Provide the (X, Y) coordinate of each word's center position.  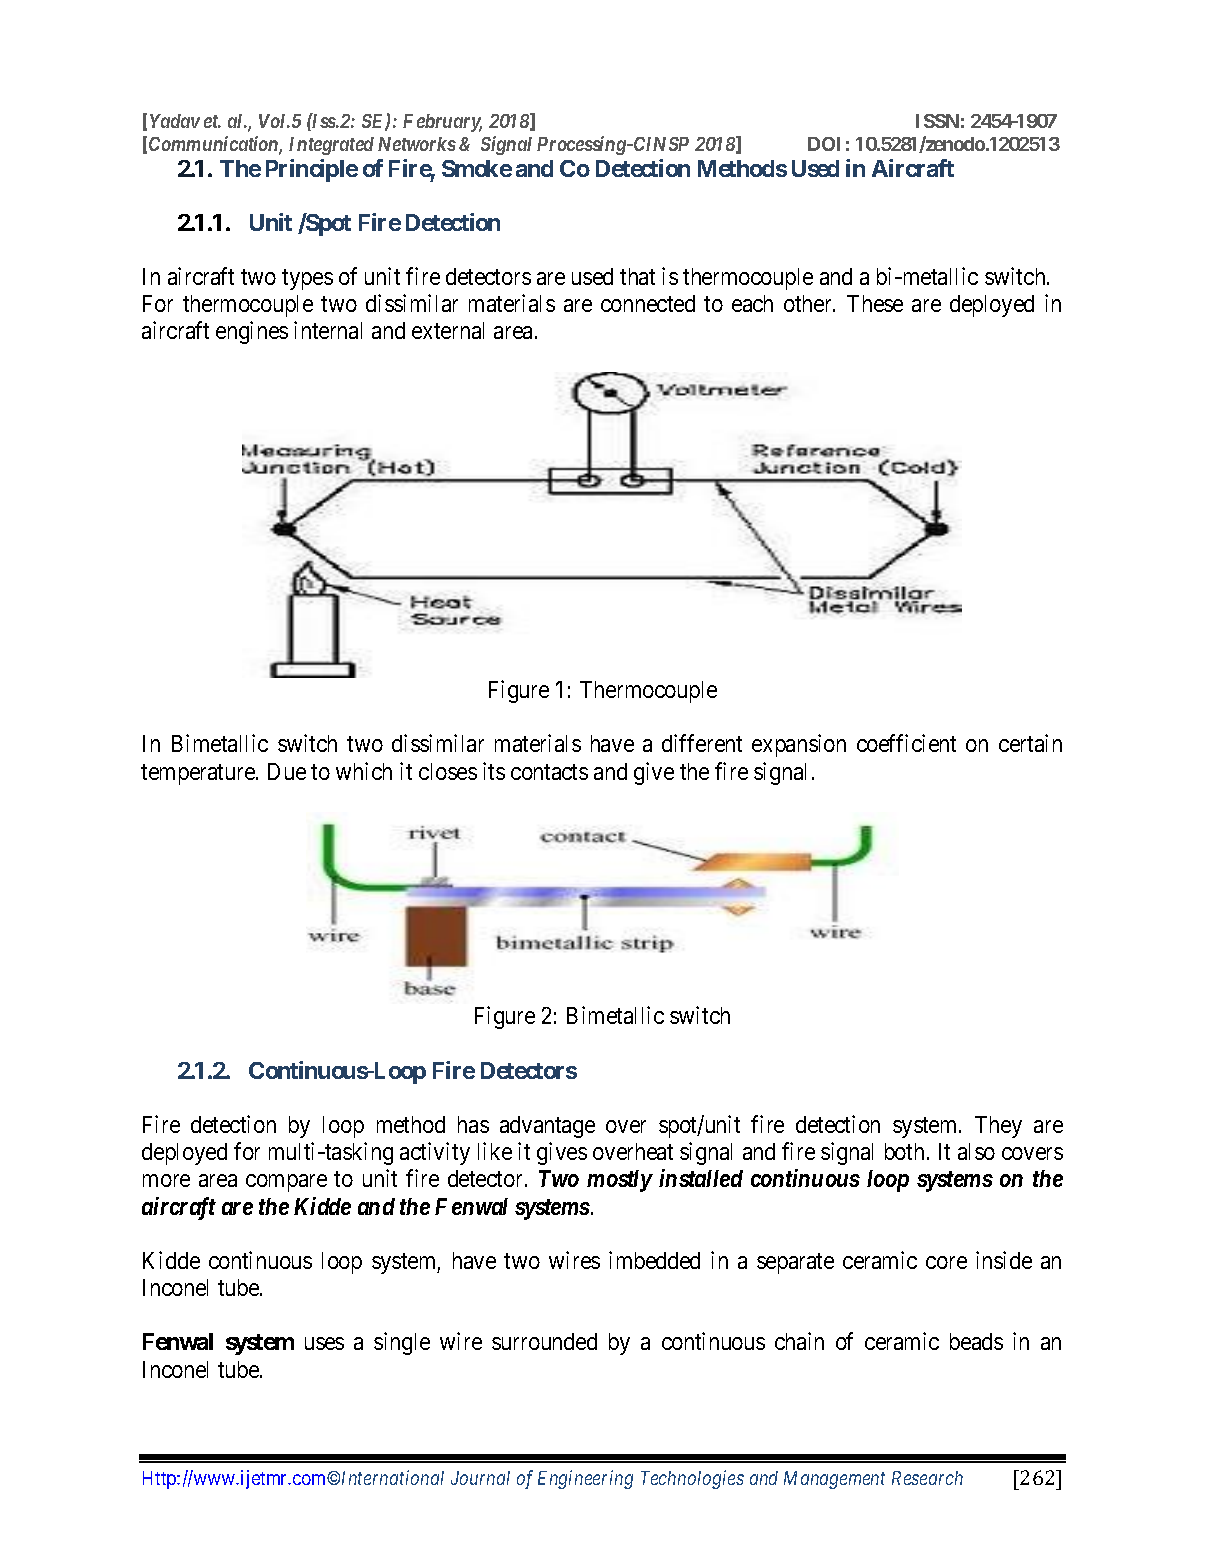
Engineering (585, 1479)
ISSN (937, 121)
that (637, 276)
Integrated (331, 146)
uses (324, 1344)
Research (927, 1478)
